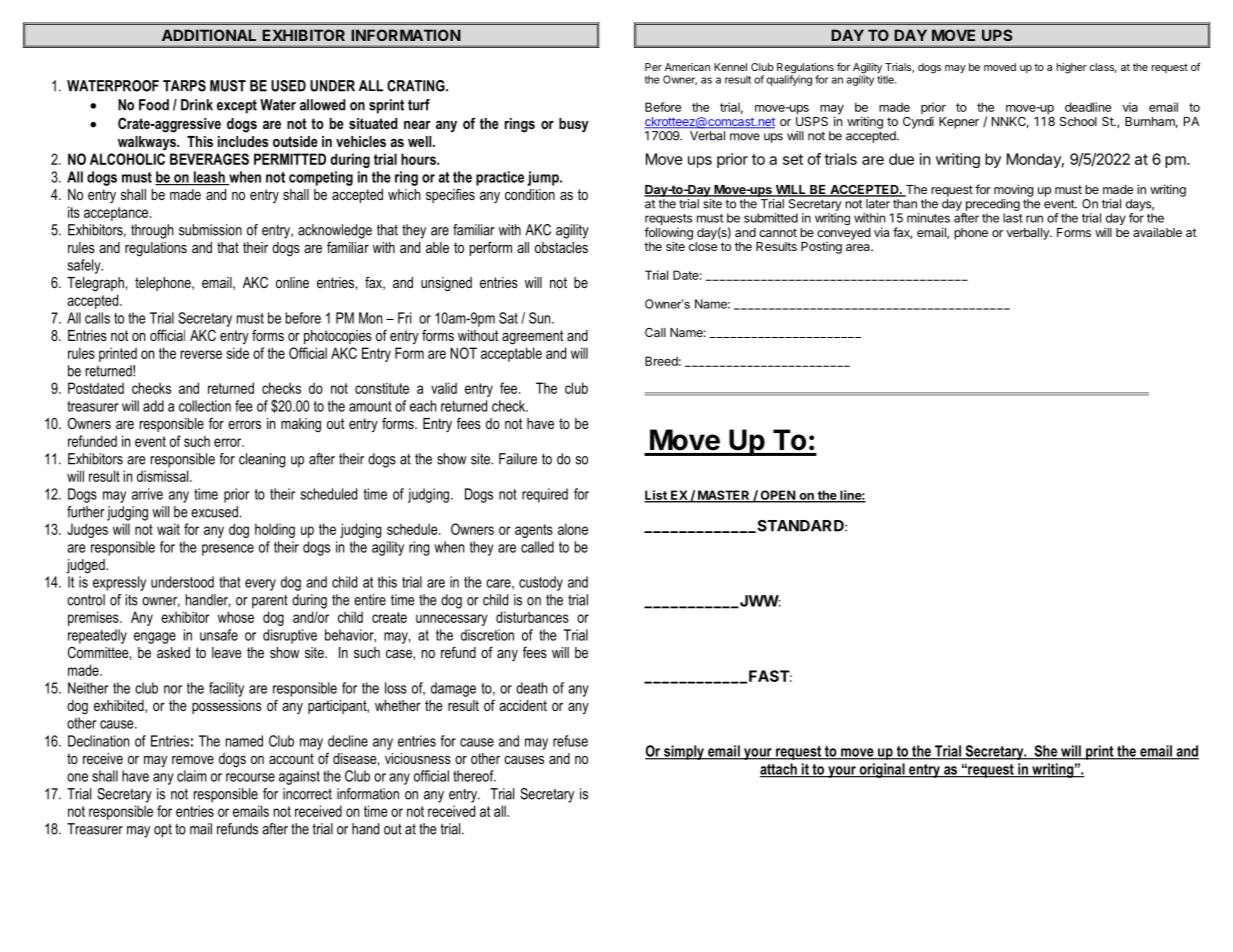 This page has width=1233, height=952. Describe the element at coordinates (228, 550) in the page. I see `presence` at that location.
